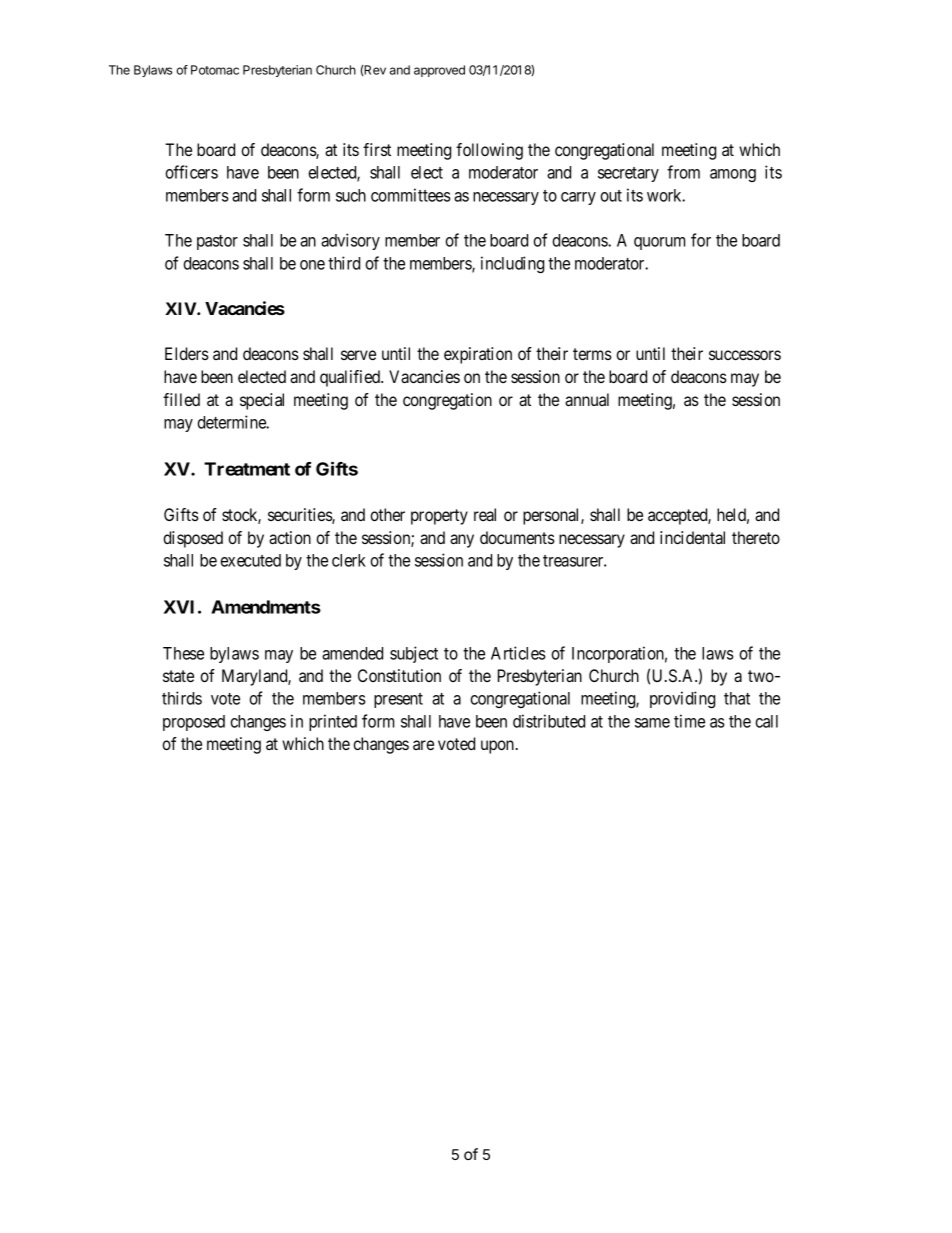 This document has width=952, height=1233. Describe the element at coordinates (194, 723) in the document. I see `proposed` at that location.
